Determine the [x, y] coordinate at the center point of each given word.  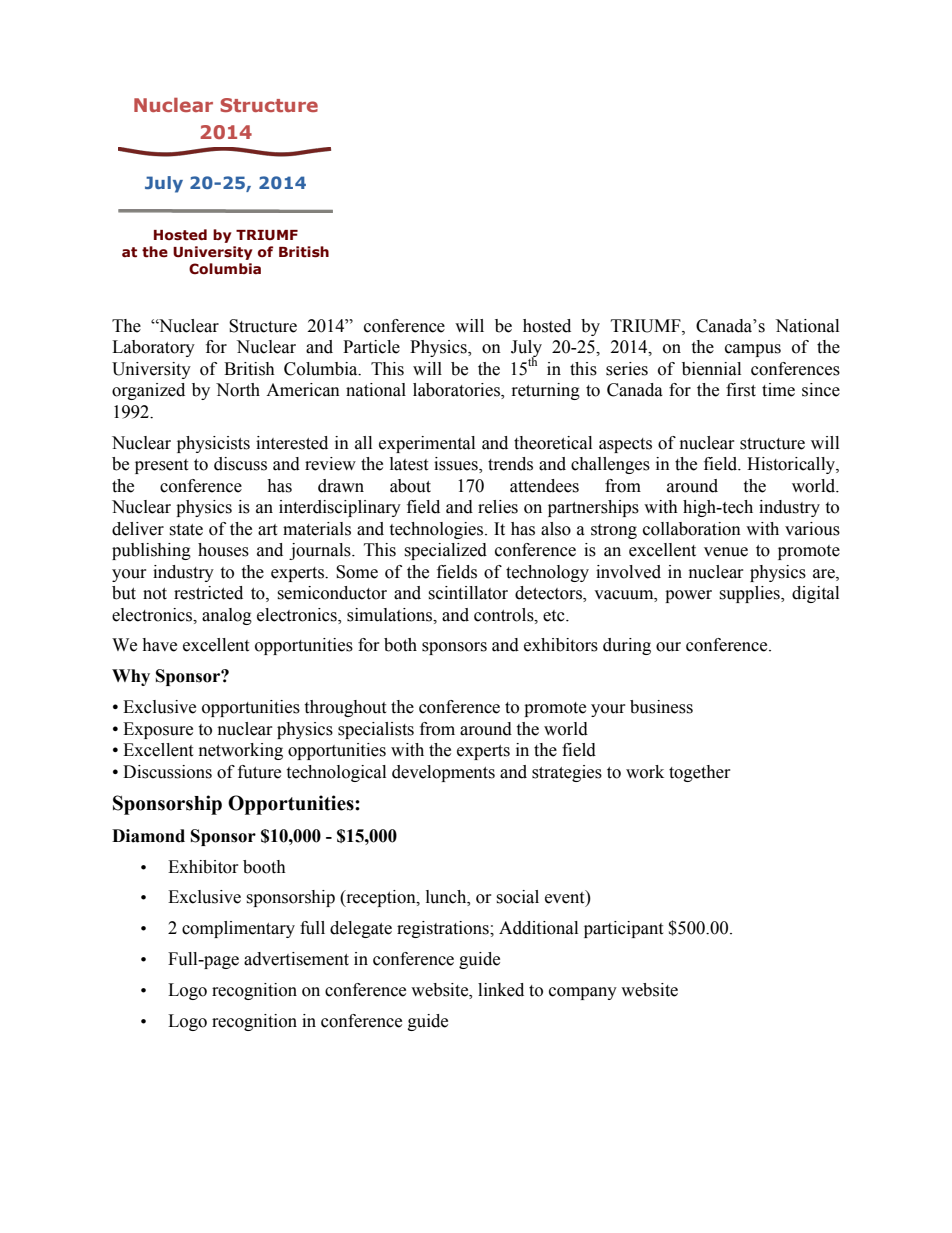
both [400, 645]
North [238, 390]
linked [501, 990]
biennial [711, 369]
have [159, 645]
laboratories [457, 391]
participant [623, 929]
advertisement [296, 959]
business [661, 707]
